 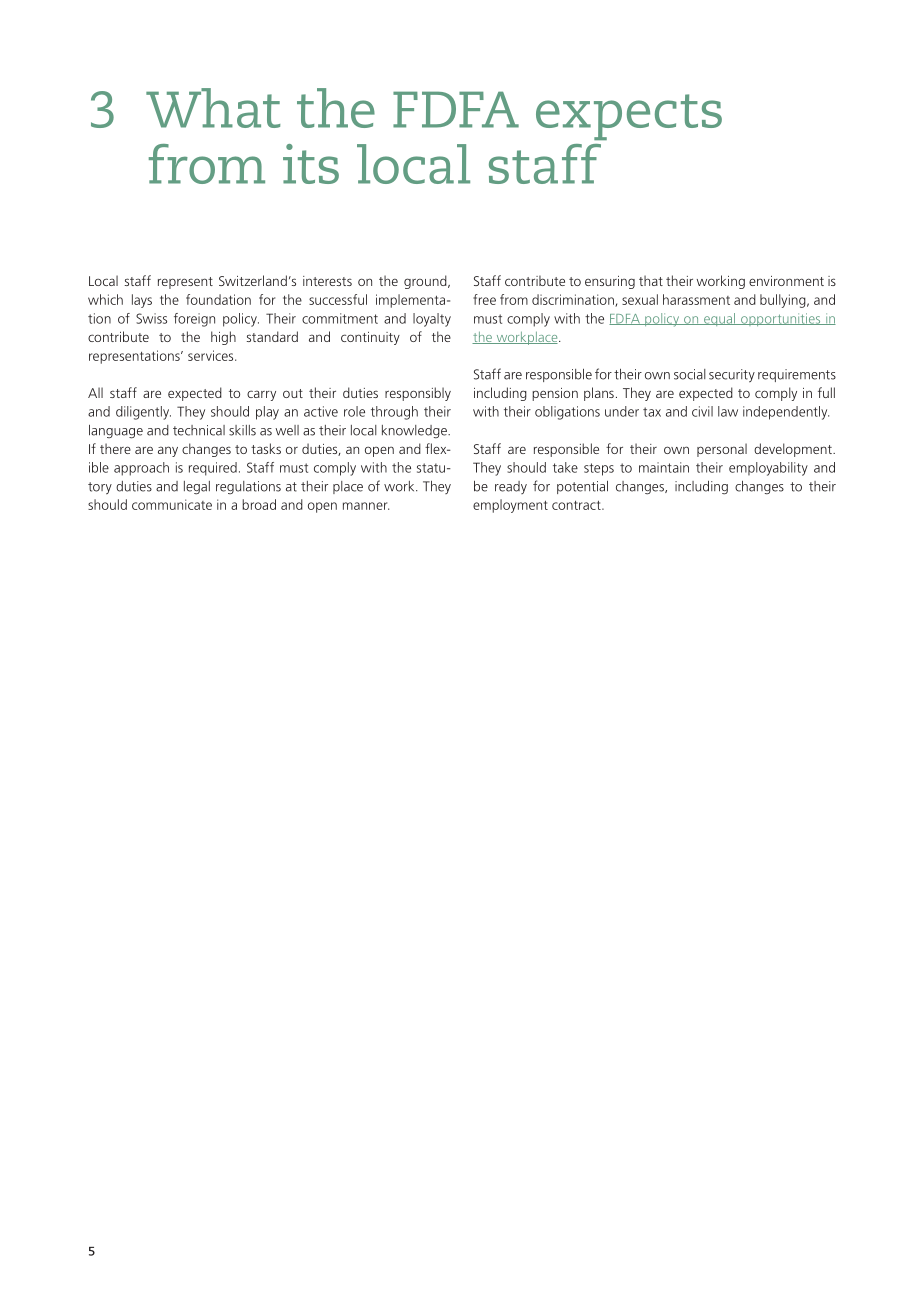 I want to click on environment, so click(x=786, y=281).
